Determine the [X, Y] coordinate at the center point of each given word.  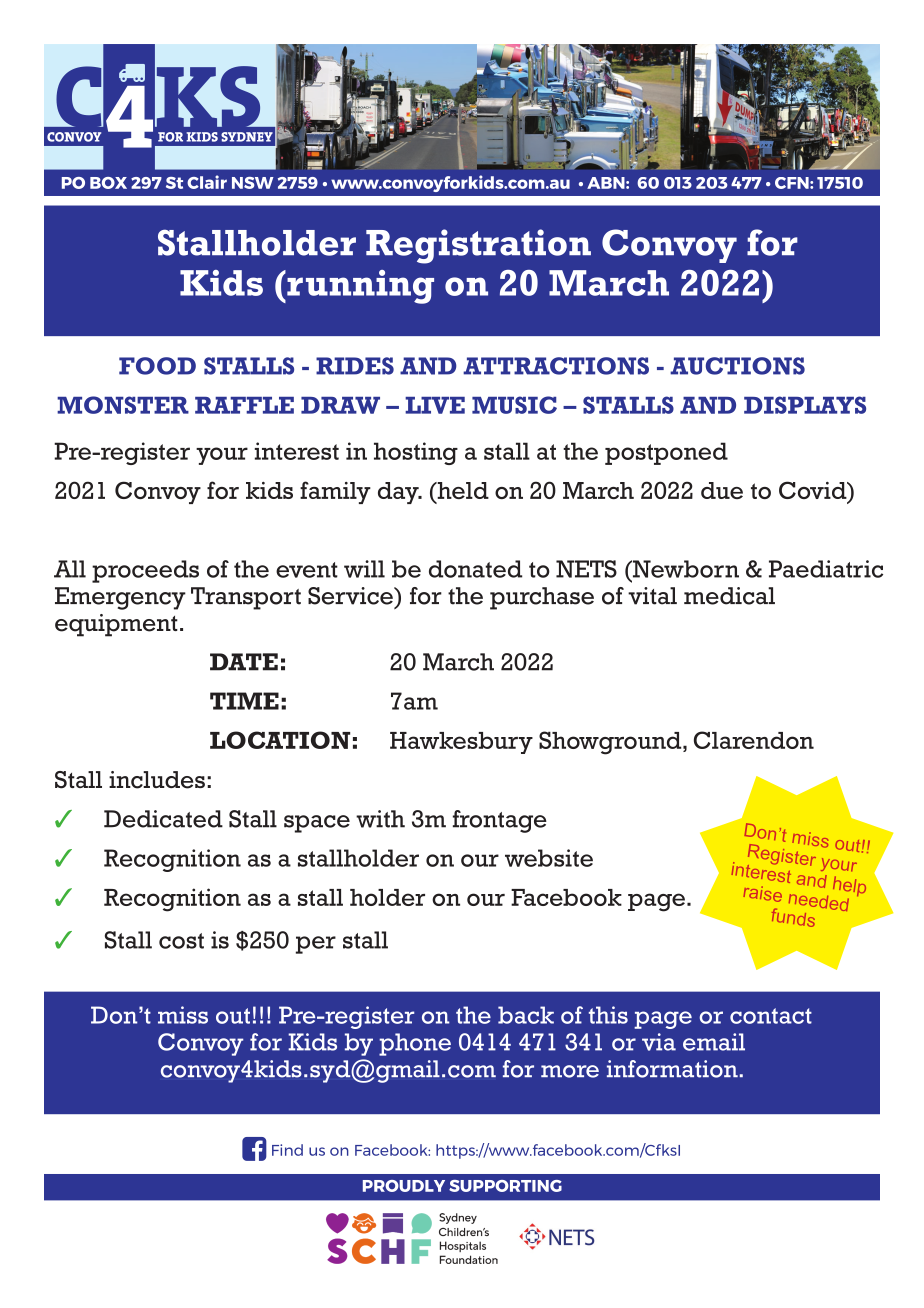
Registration [478, 246]
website [549, 858]
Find [287, 1150]
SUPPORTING [505, 1186]
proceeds [145, 571]
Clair [207, 182]
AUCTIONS [737, 366]
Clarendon [754, 740]
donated [475, 569]
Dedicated [163, 819]
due [722, 490]
